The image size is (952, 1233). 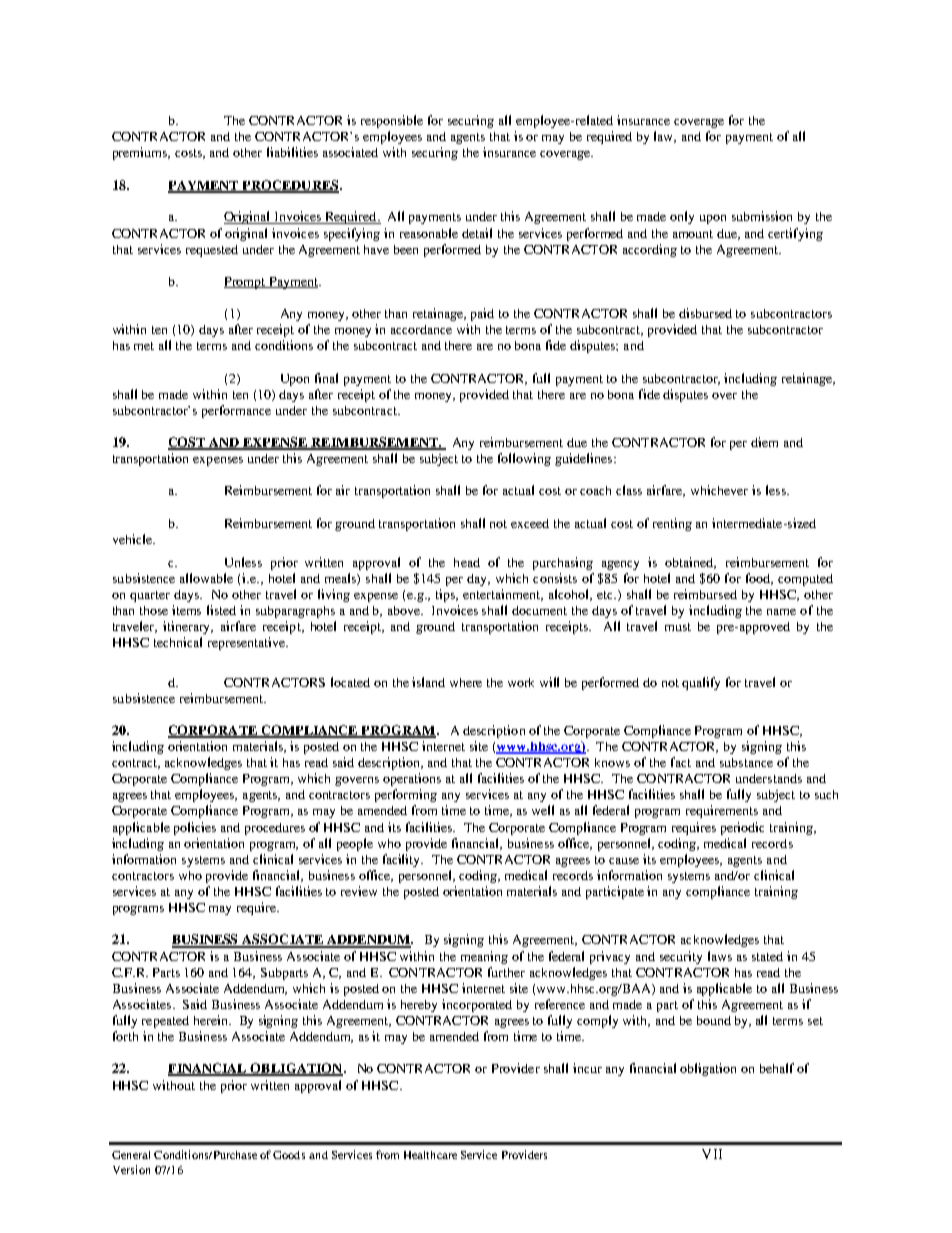 I want to click on submission, so click(x=762, y=216).
